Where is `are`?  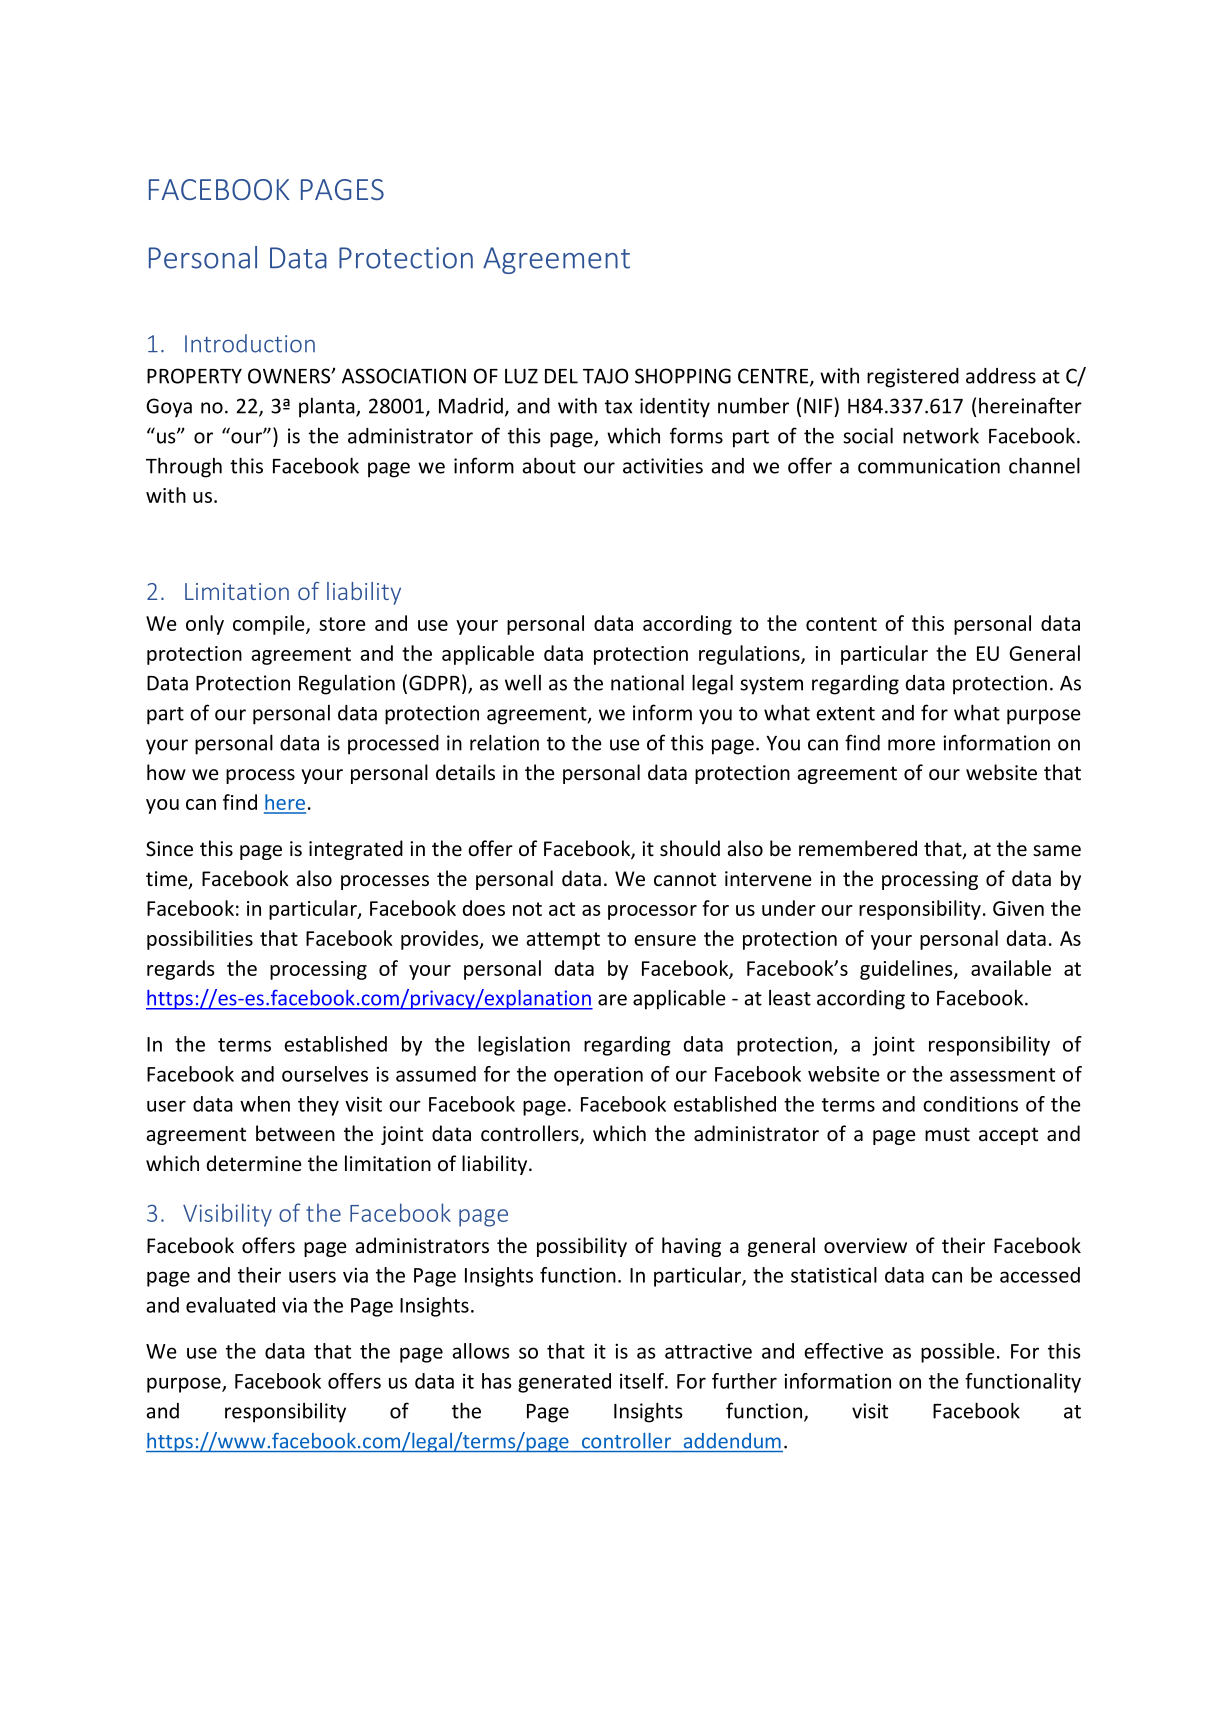
are is located at coordinates (612, 1000).
